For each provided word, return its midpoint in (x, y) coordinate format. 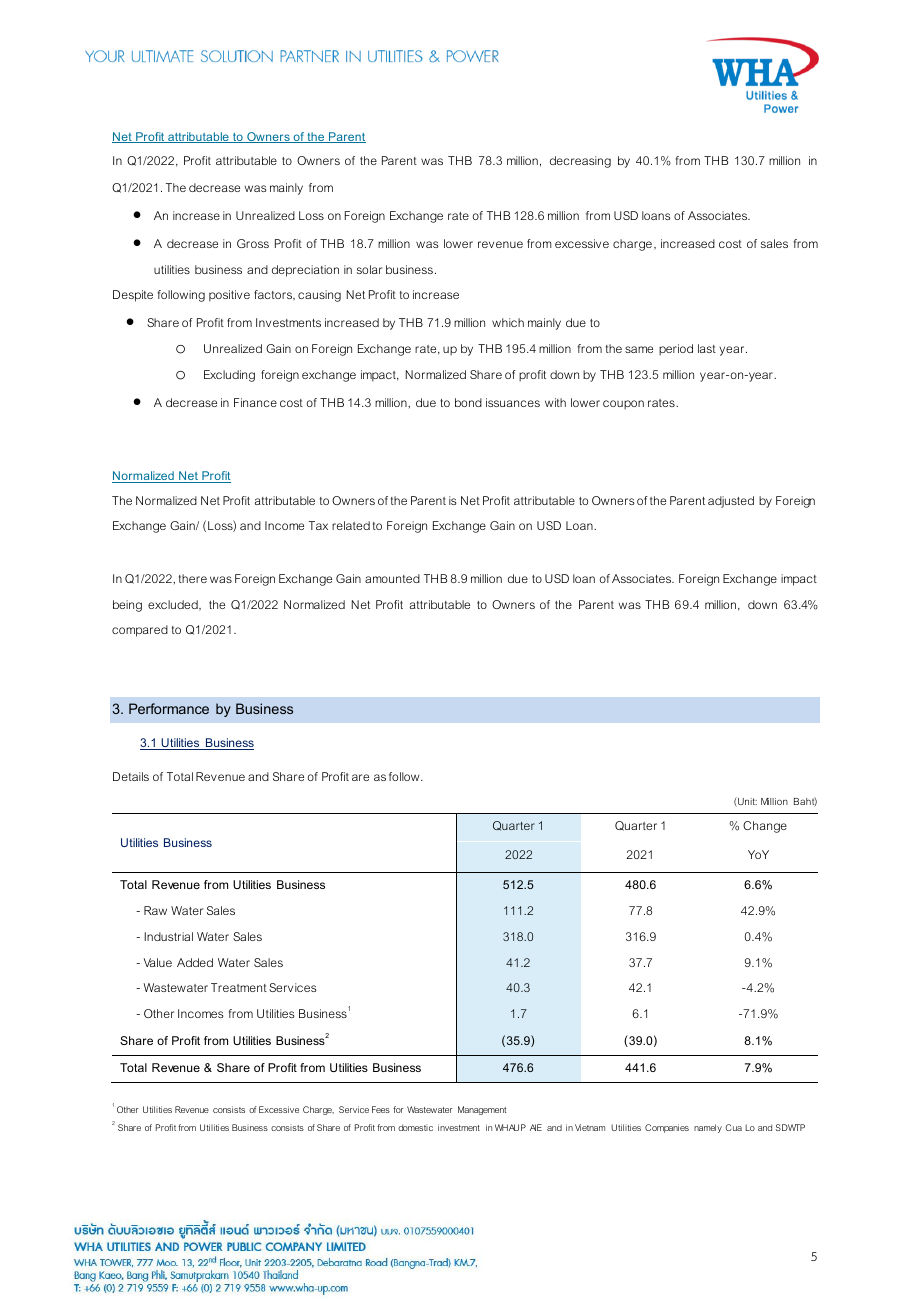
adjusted (731, 502)
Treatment (239, 987)
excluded (174, 605)
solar (369, 269)
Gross (253, 243)
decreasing (580, 162)
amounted (392, 578)
